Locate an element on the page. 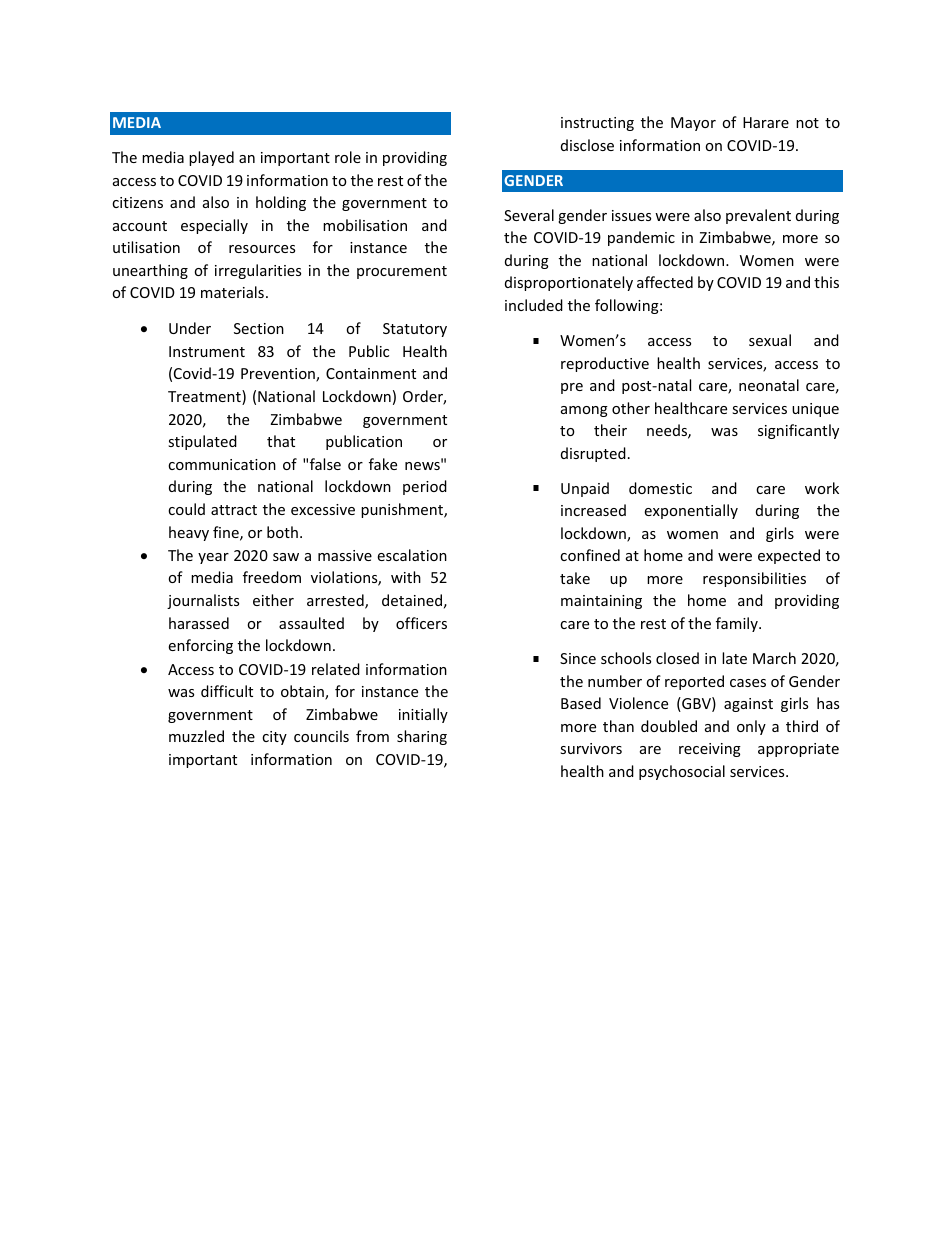 The width and height of the document is (952, 1233). muzzled is located at coordinates (196, 736).
